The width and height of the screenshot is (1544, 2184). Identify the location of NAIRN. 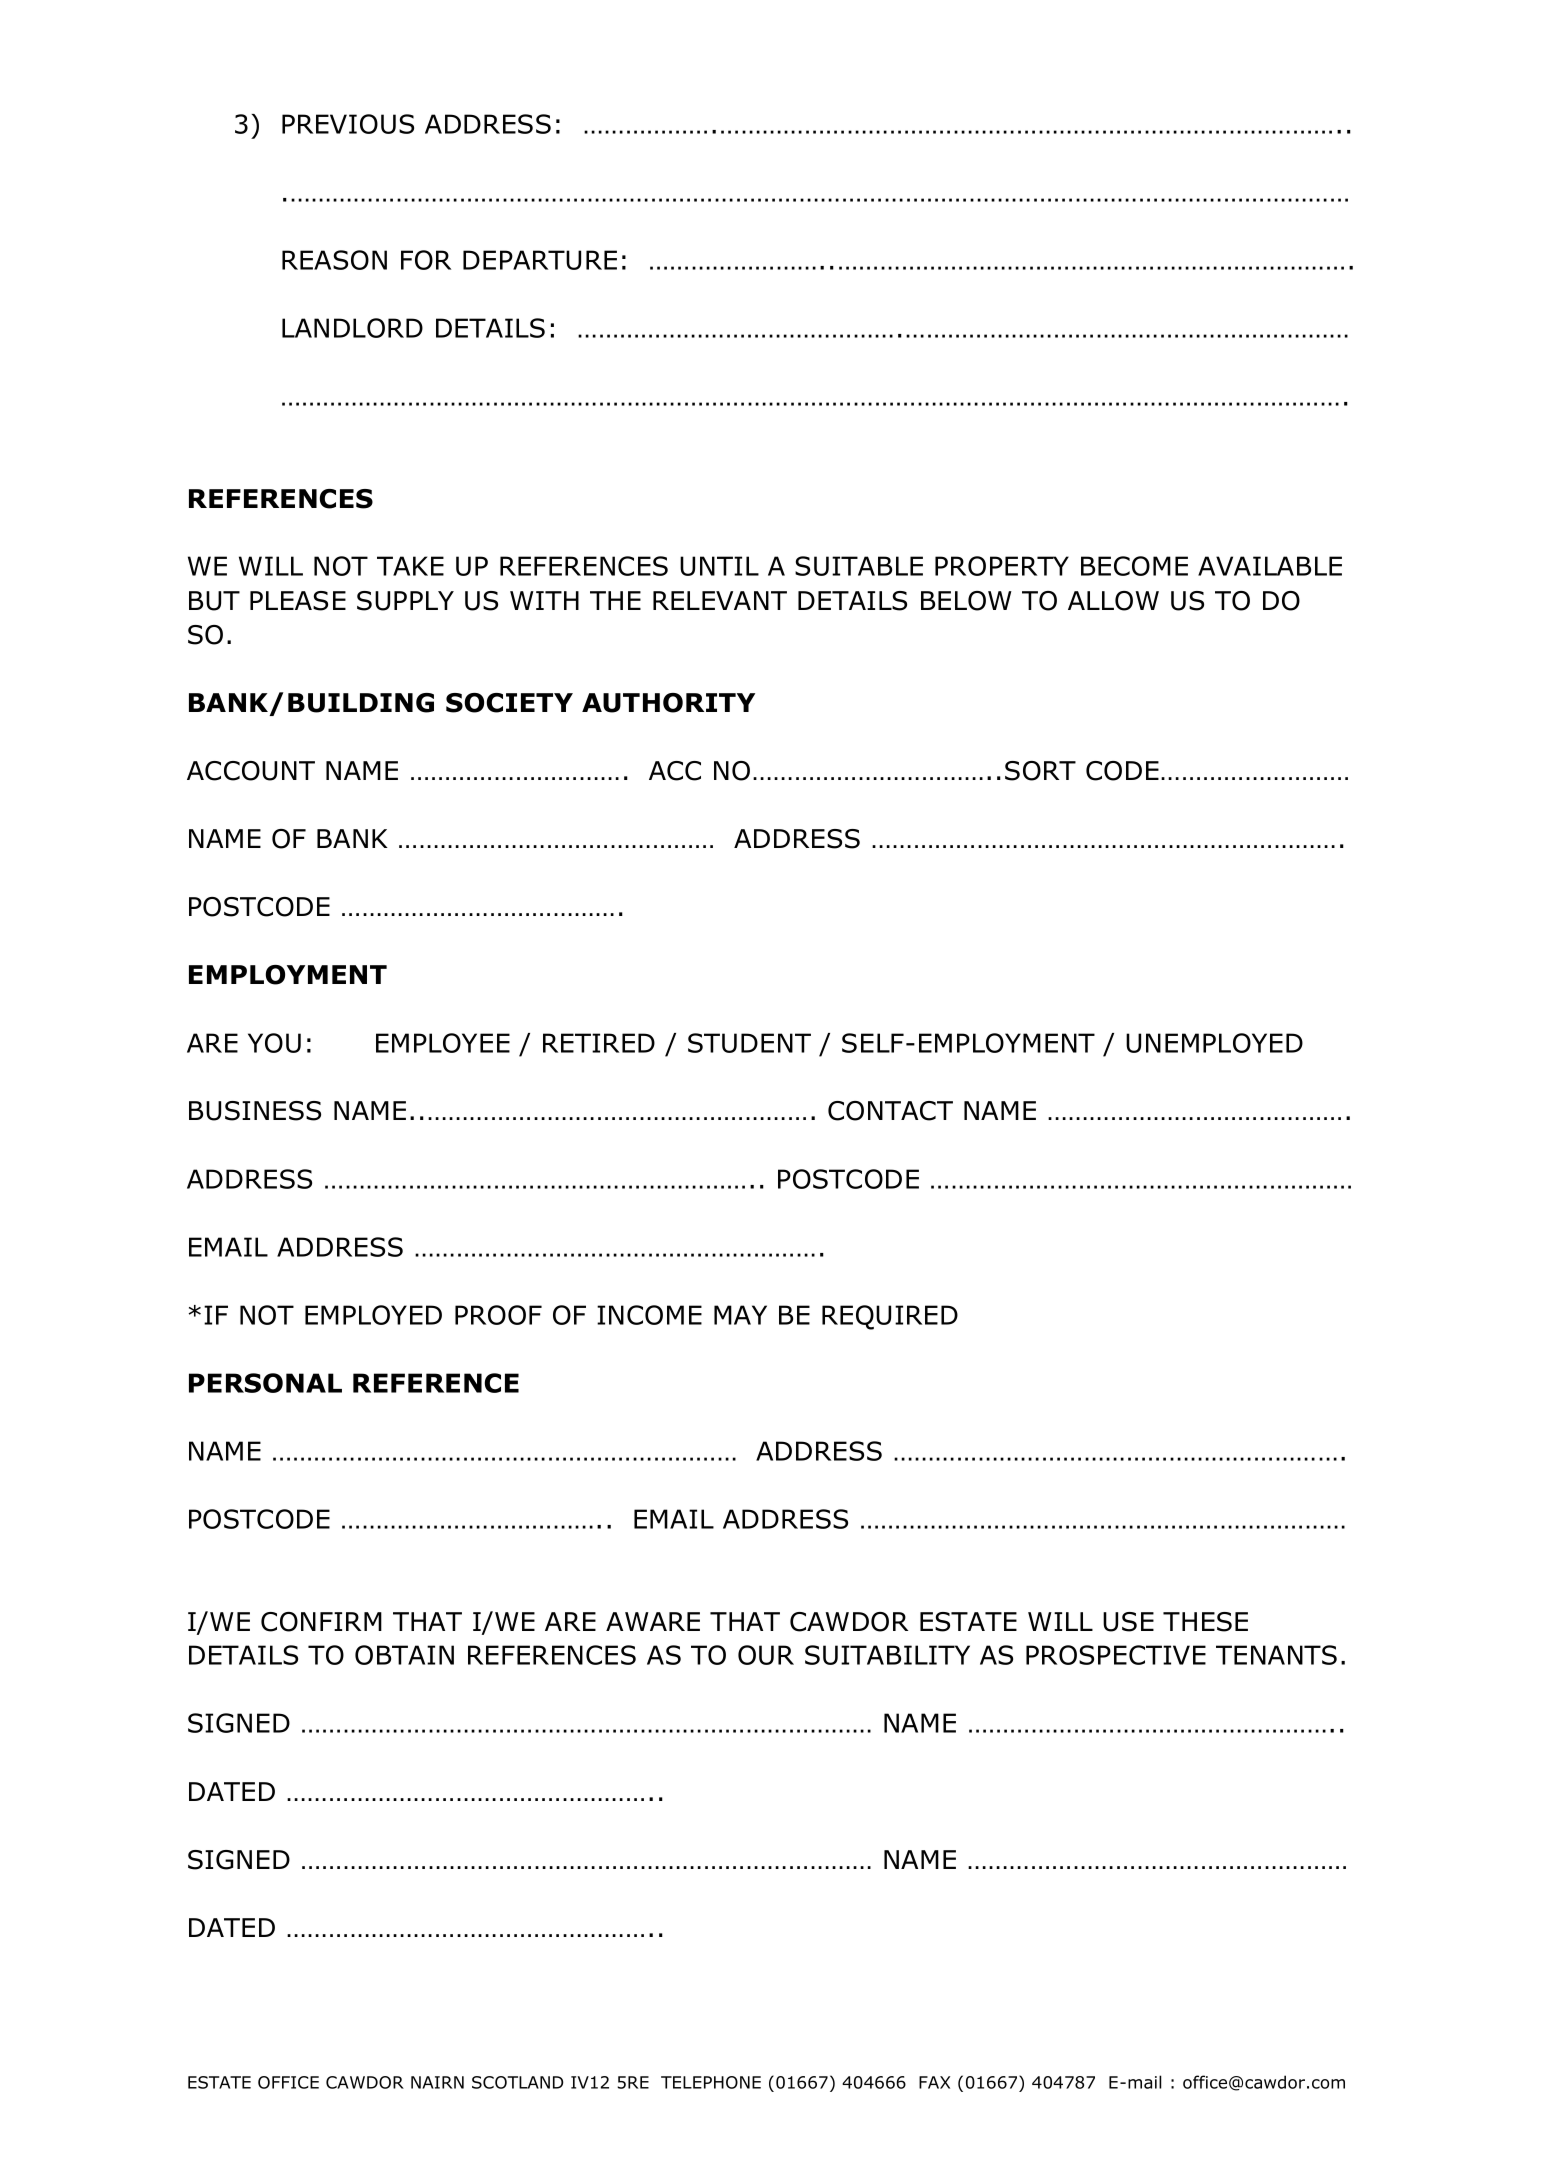
(437, 2082).
